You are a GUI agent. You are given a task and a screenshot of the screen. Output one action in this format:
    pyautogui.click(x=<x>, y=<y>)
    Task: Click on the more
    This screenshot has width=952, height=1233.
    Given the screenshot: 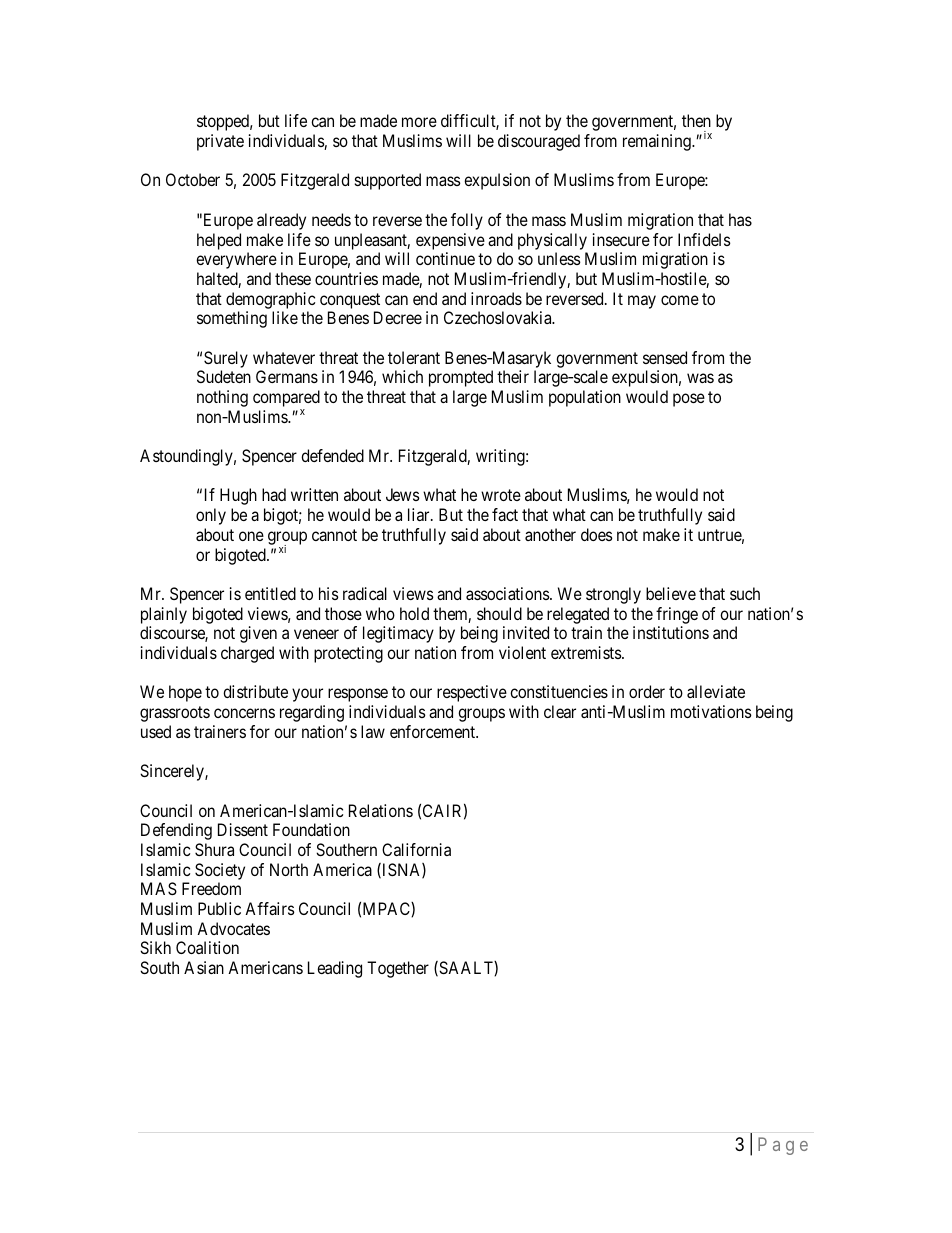 What is the action you would take?
    pyautogui.click(x=419, y=122)
